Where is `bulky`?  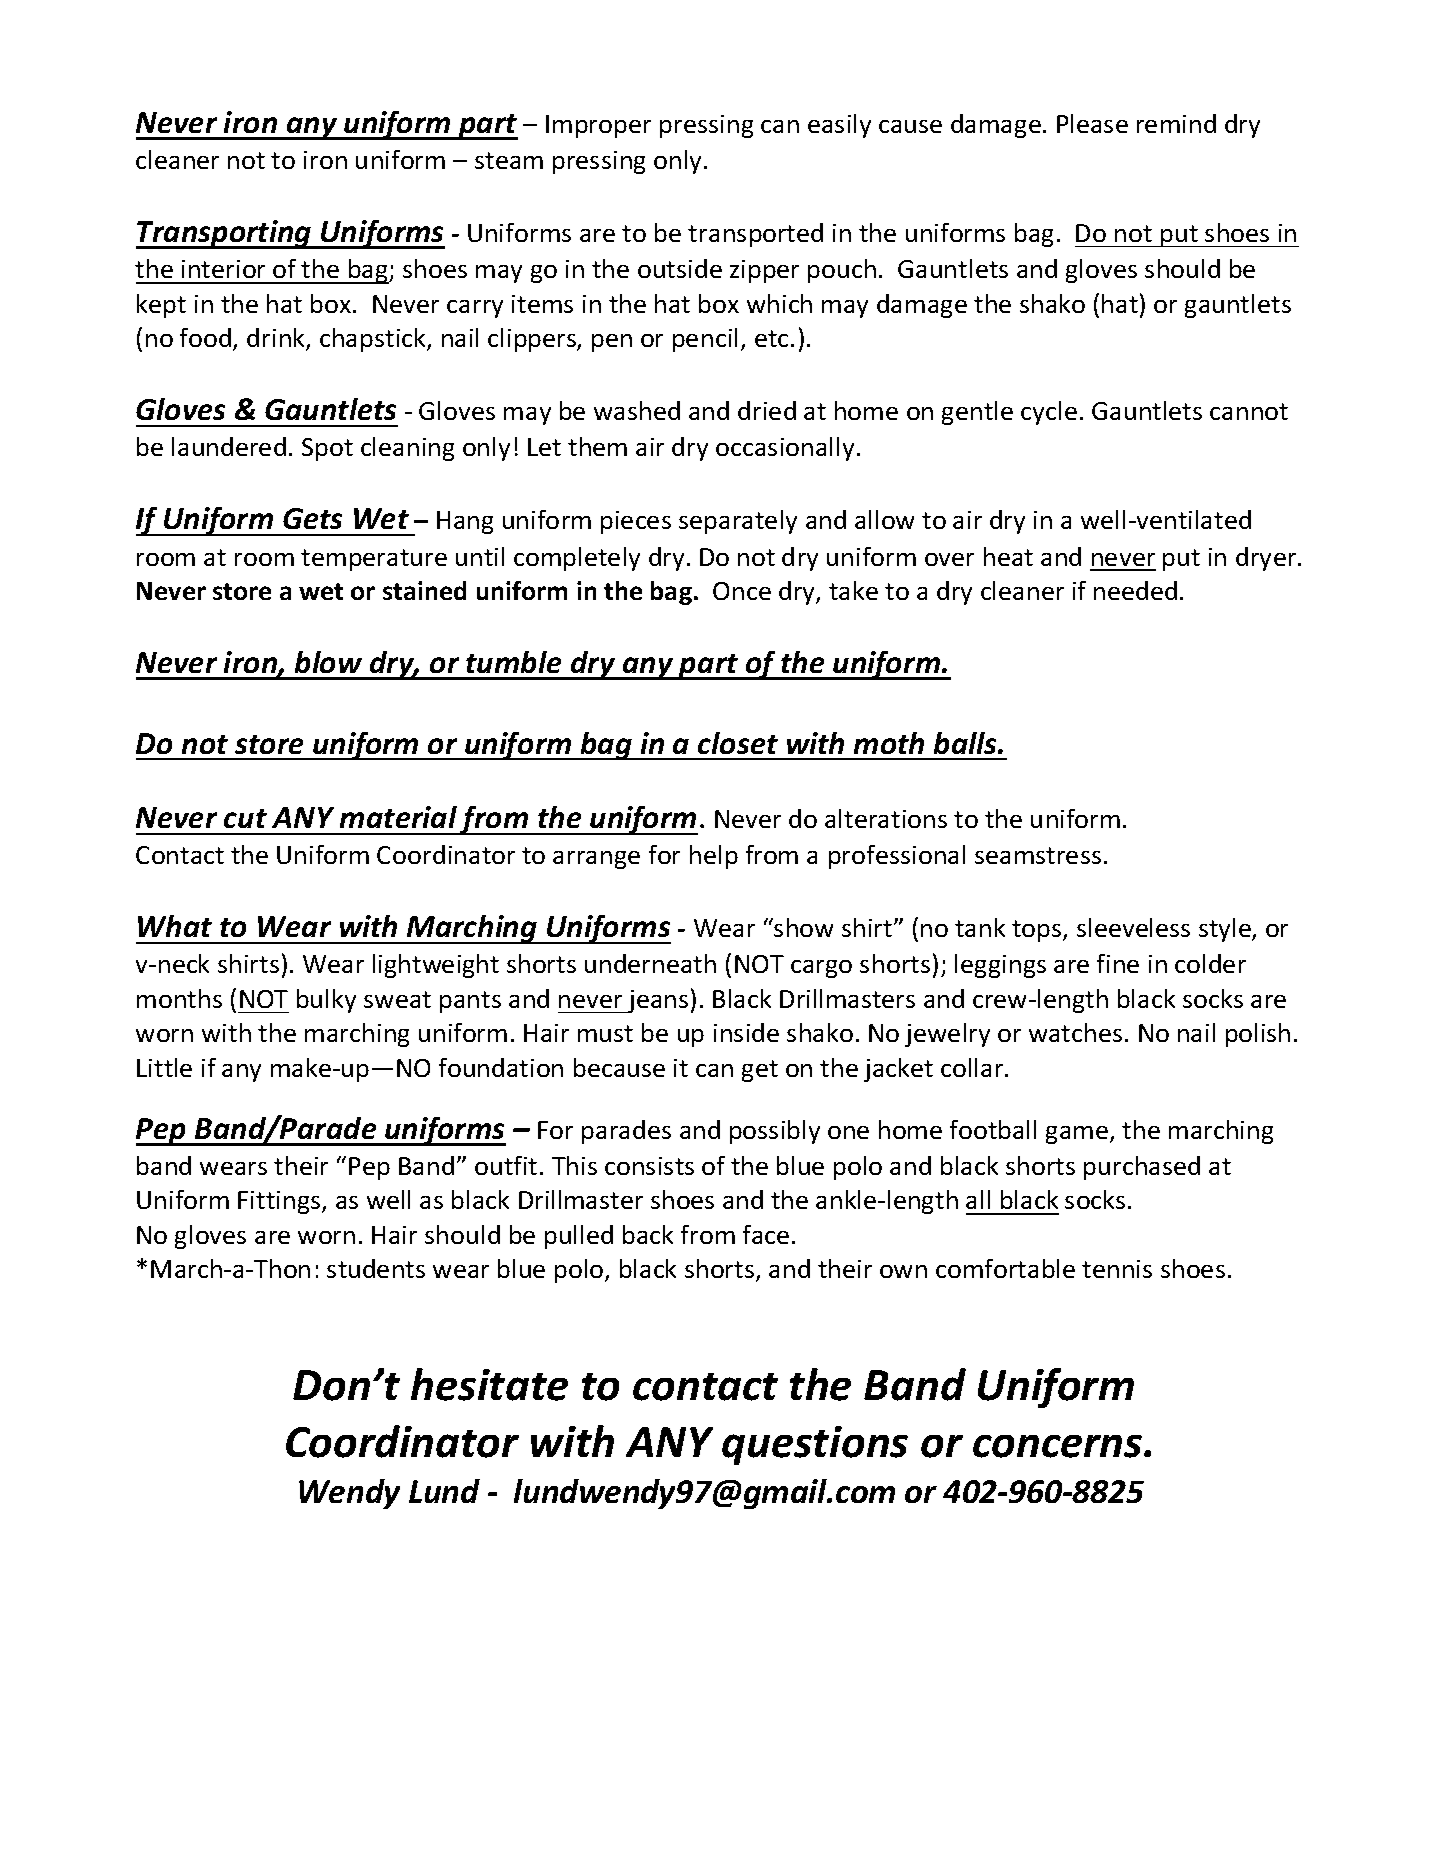 bulky is located at coordinates (326, 1001).
